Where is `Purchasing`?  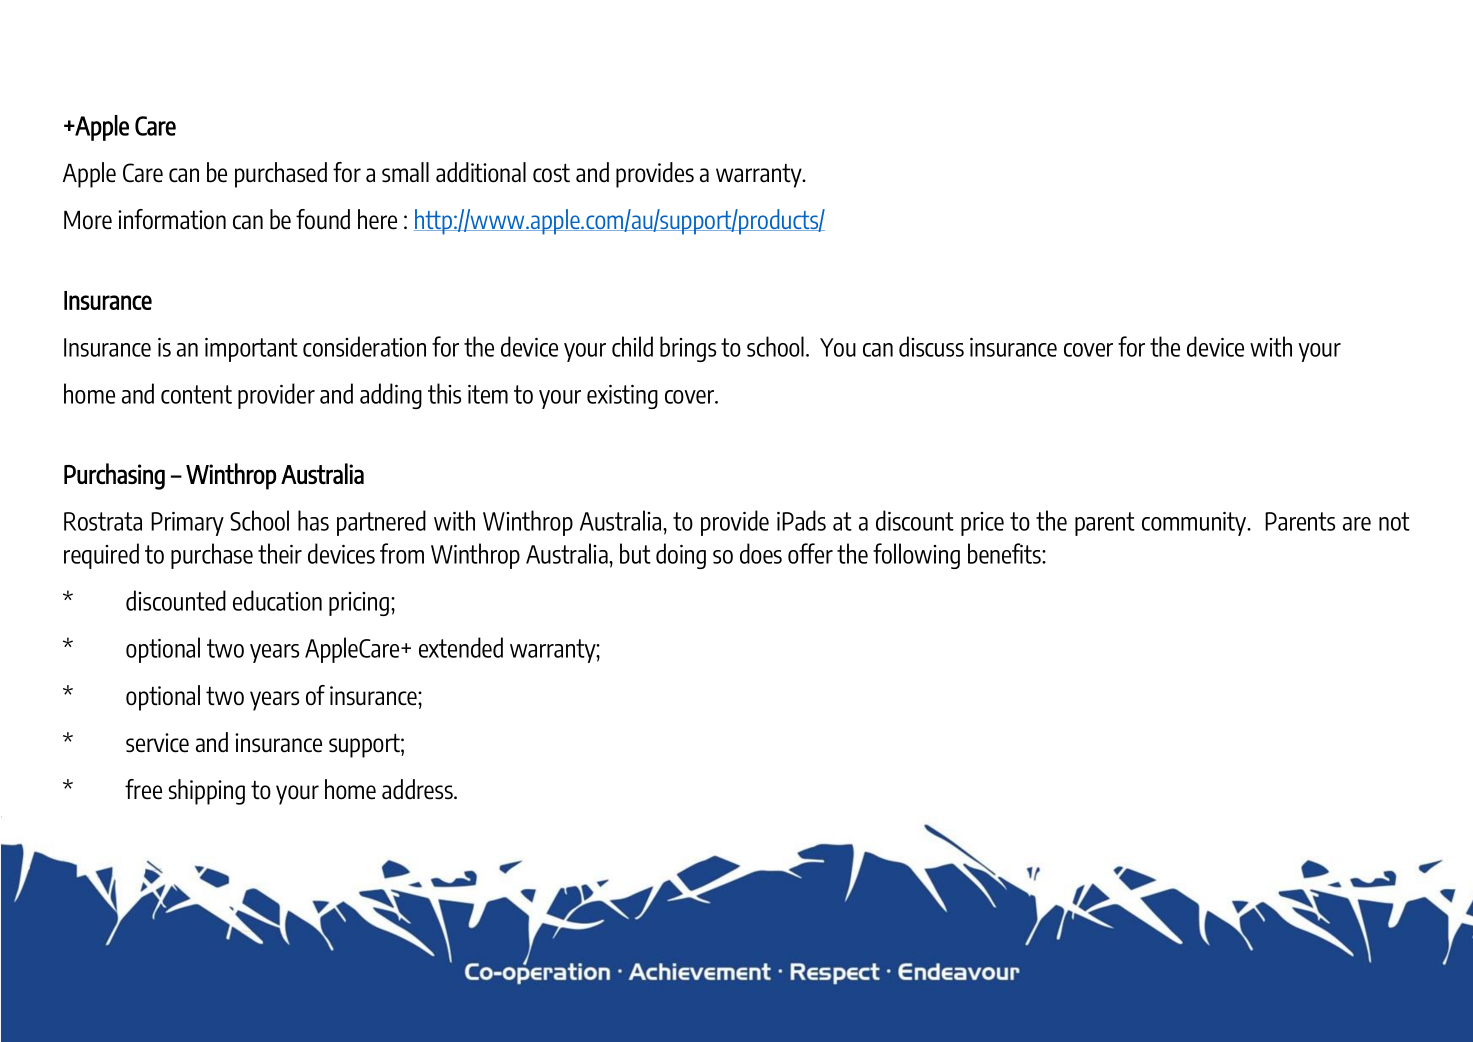 Purchasing is located at coordinates (114, 476).
